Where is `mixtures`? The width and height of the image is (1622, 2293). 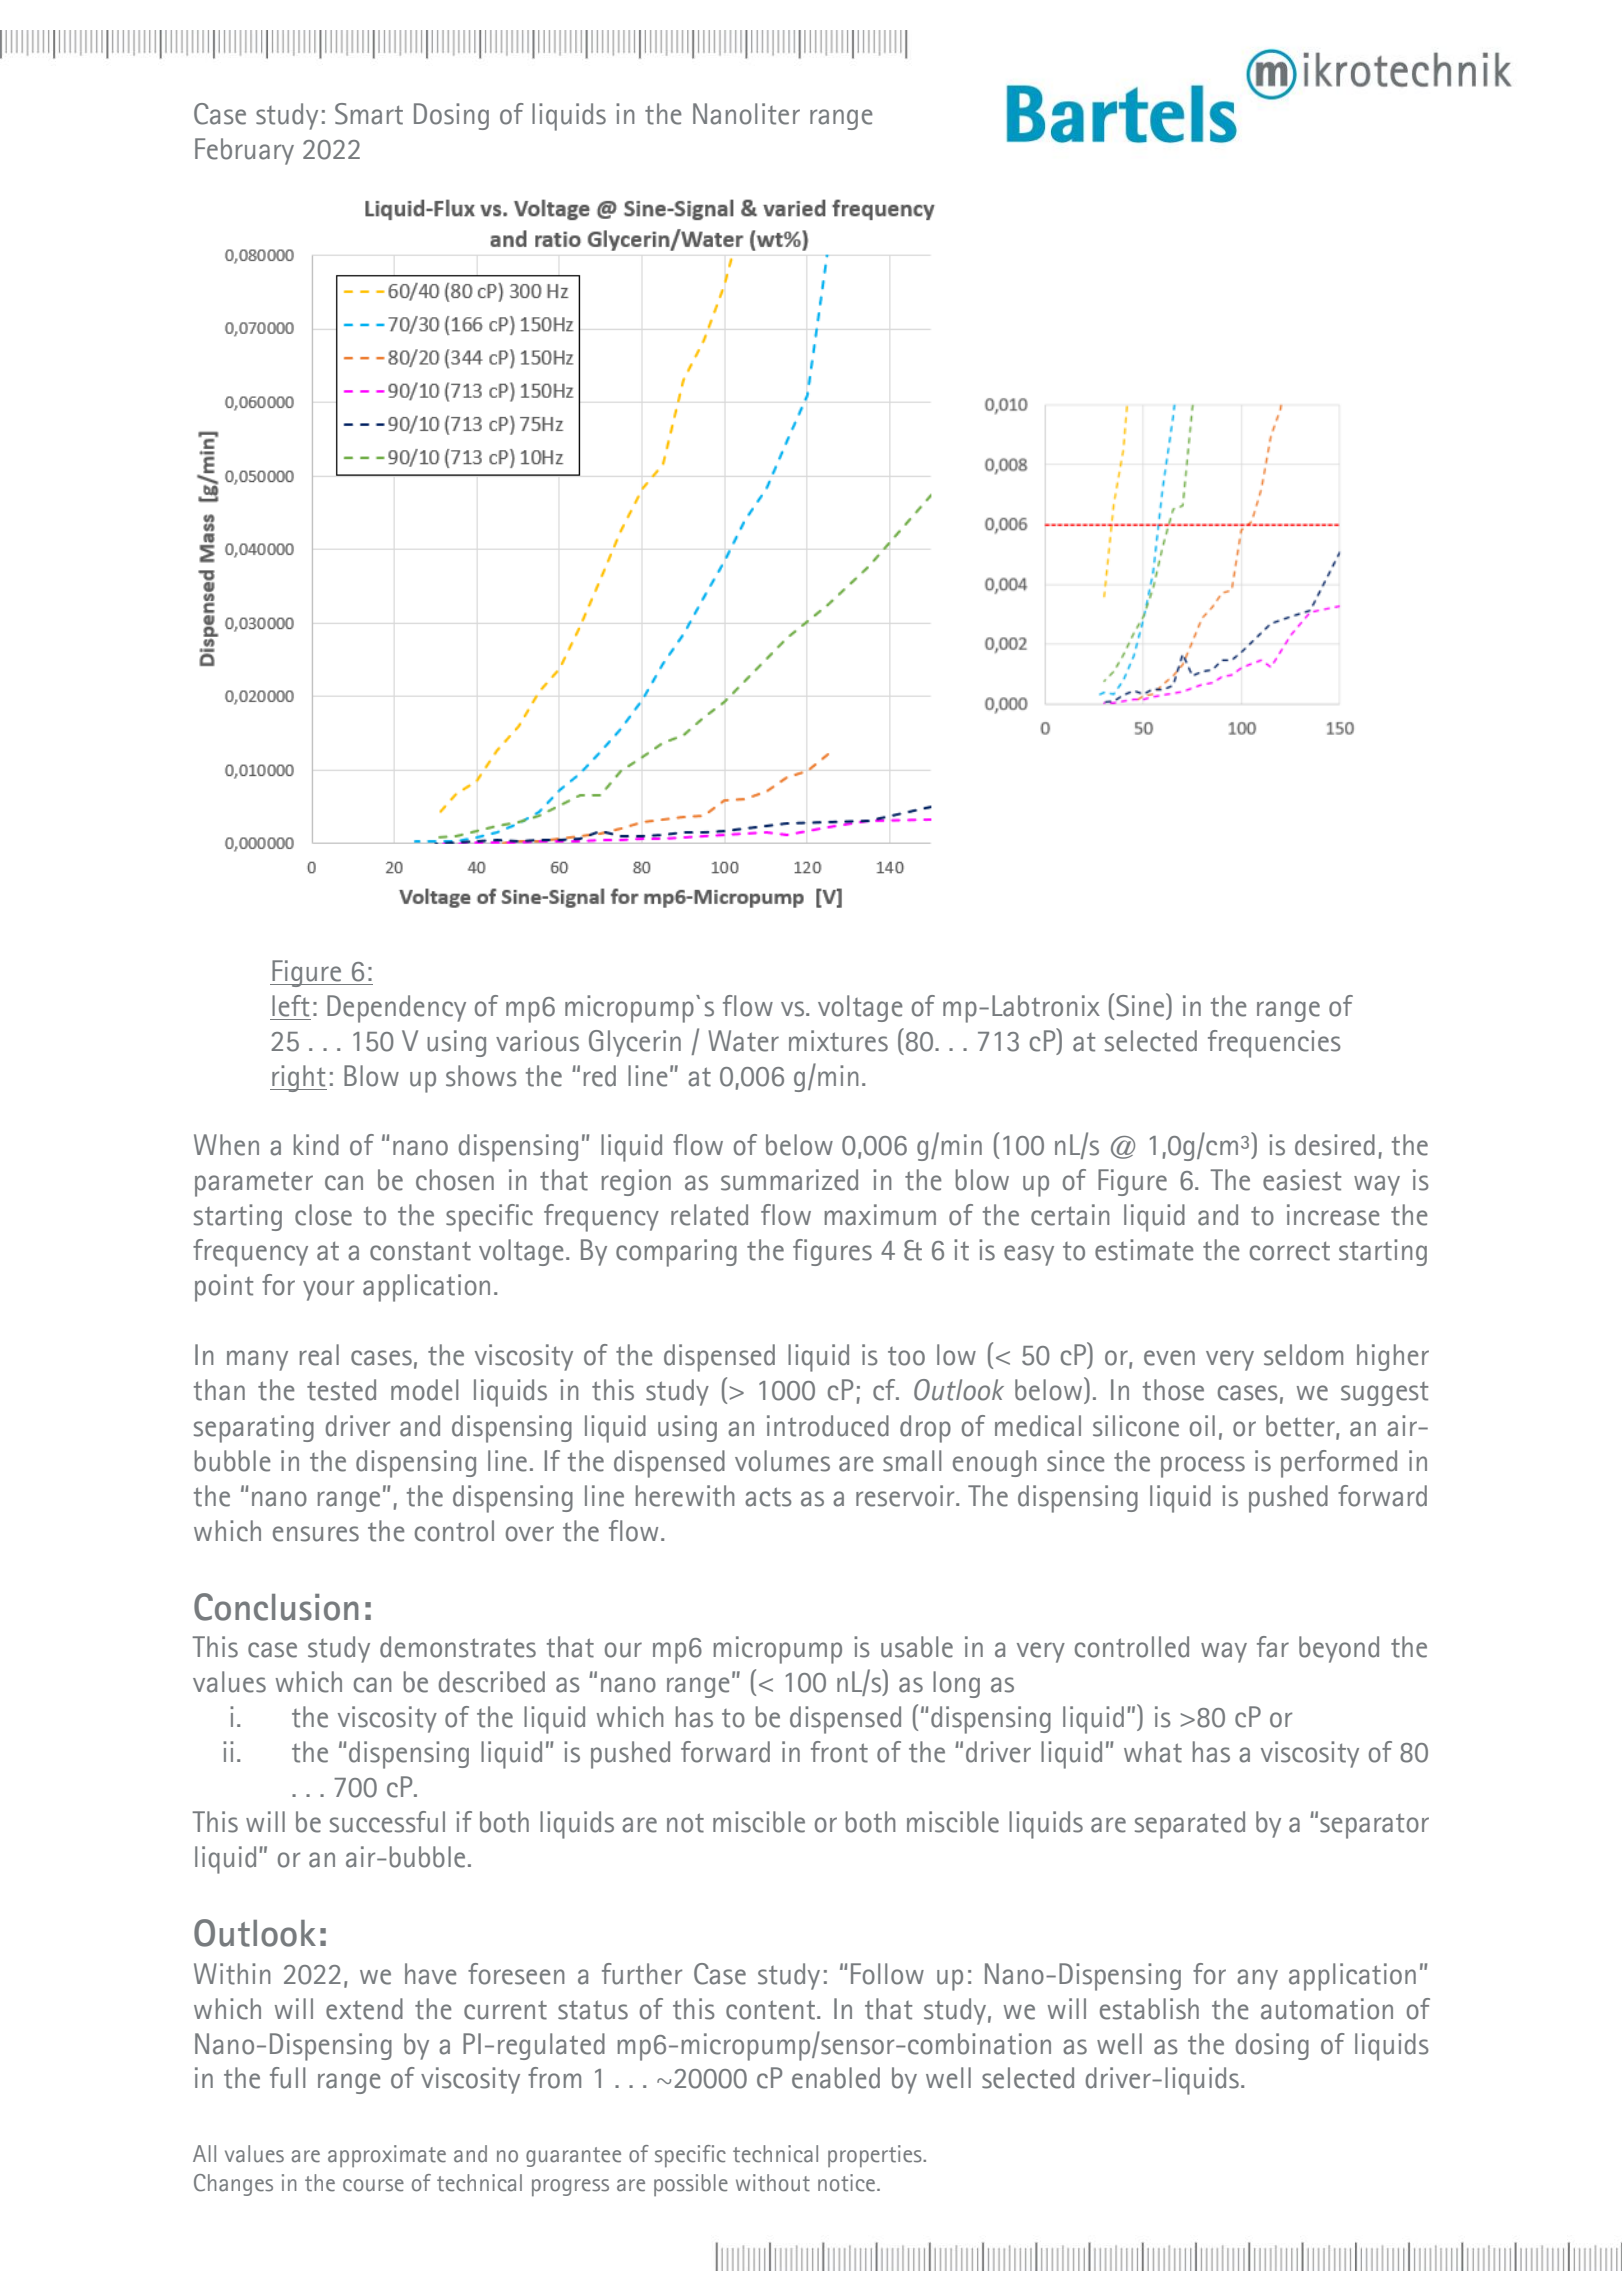
mixtures is located at coordinates (838, 1041).
